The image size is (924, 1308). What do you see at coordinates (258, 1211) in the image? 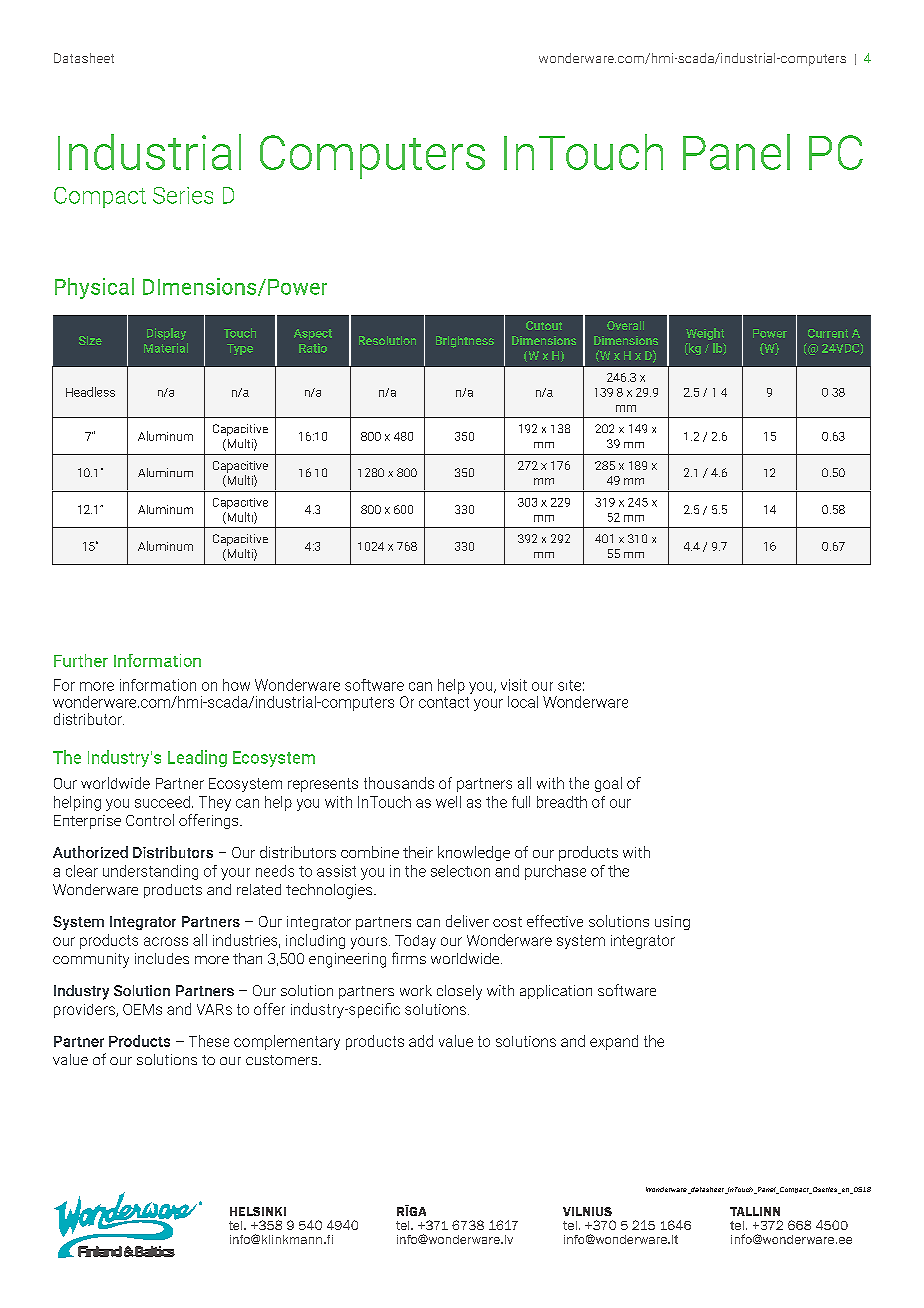
I see `HELSINKI` at bounding box center [258, 1211].
